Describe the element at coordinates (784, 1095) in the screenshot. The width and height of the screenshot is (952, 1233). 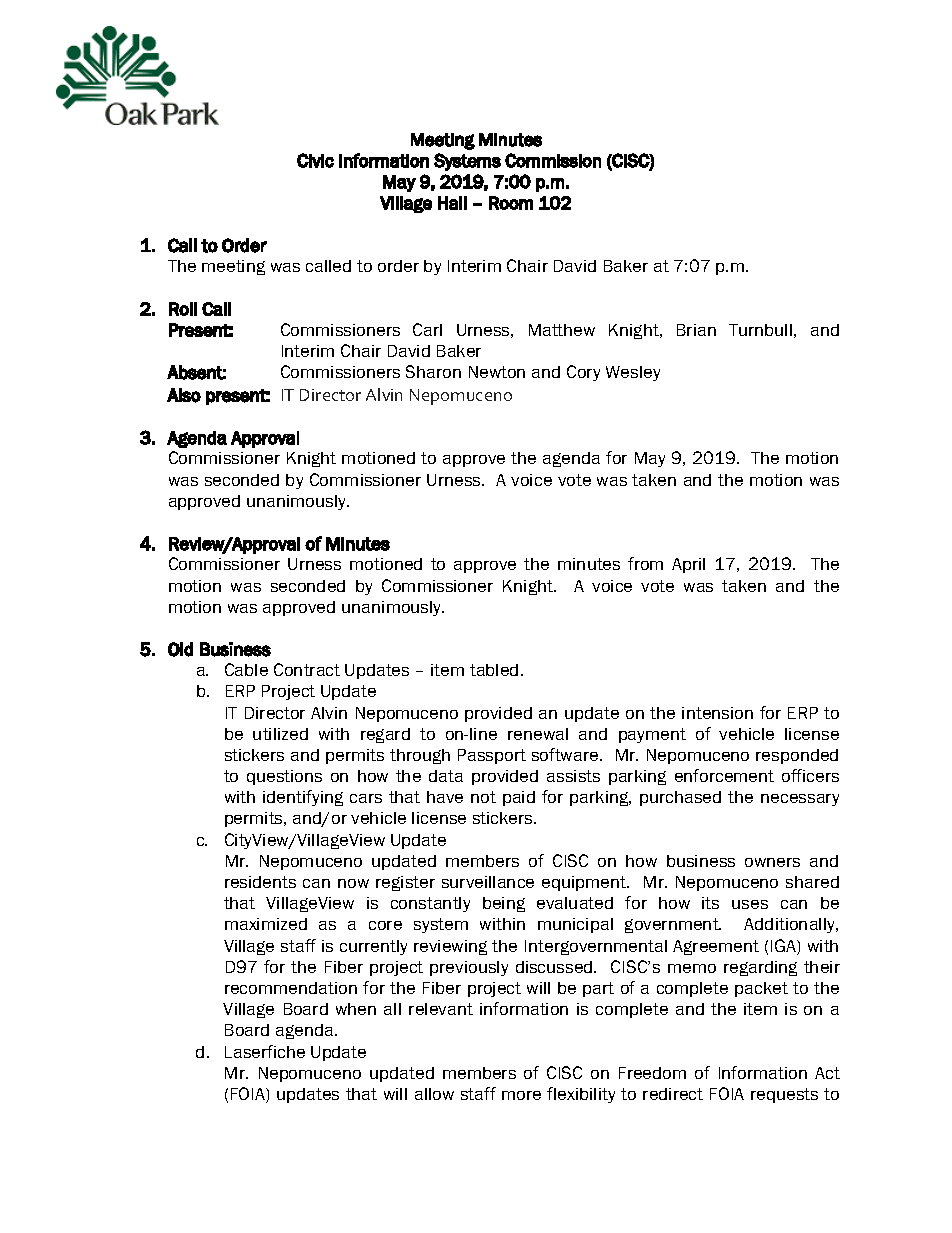
I see `requests` at that location.
